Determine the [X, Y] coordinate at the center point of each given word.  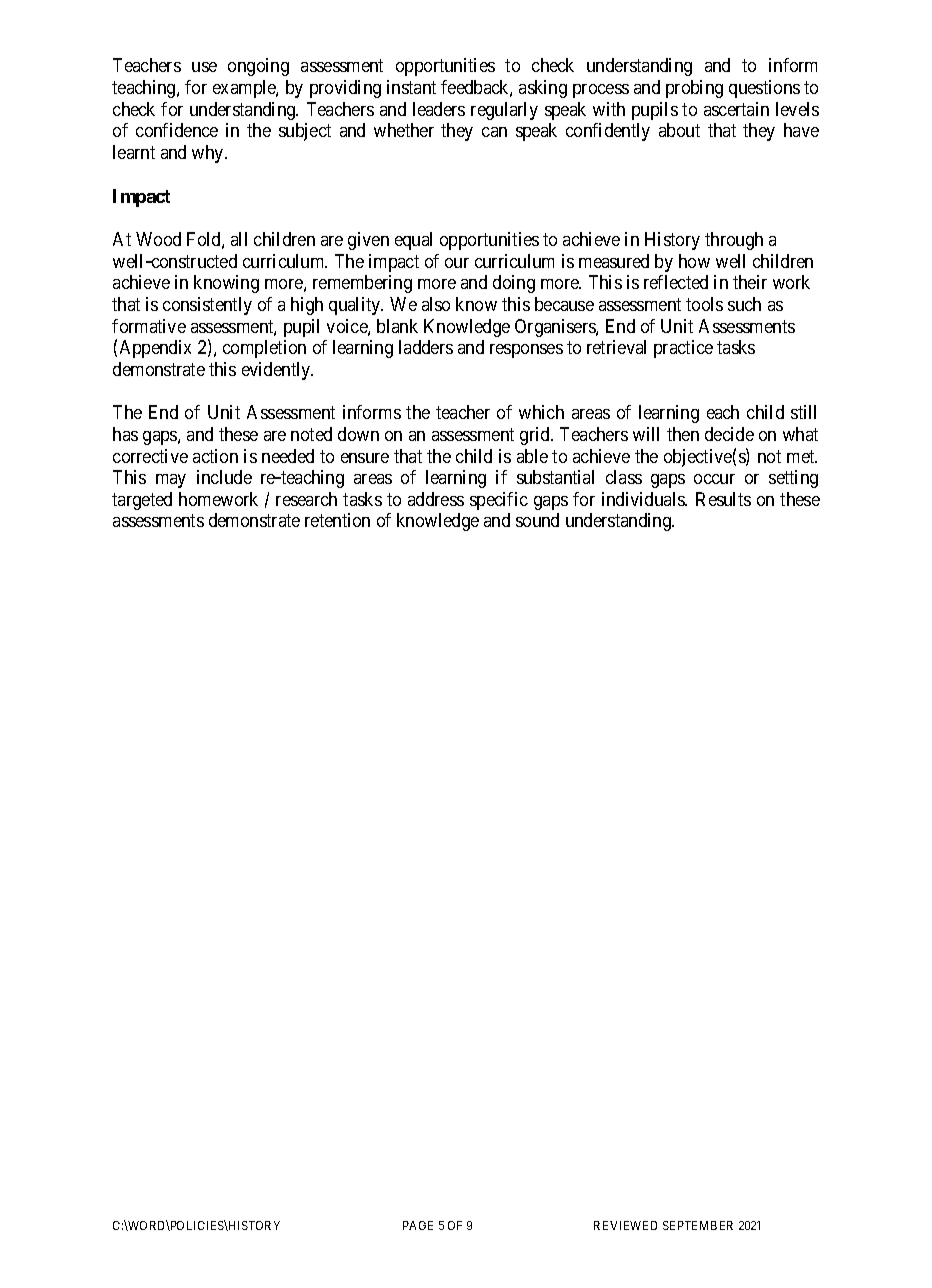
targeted [142, 501]
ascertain [736, 109]
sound [537, 520]
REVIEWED [625, 1225]
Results [723, 499]
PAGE [418, 1225]
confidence [177, 130]
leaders [439, 109]
